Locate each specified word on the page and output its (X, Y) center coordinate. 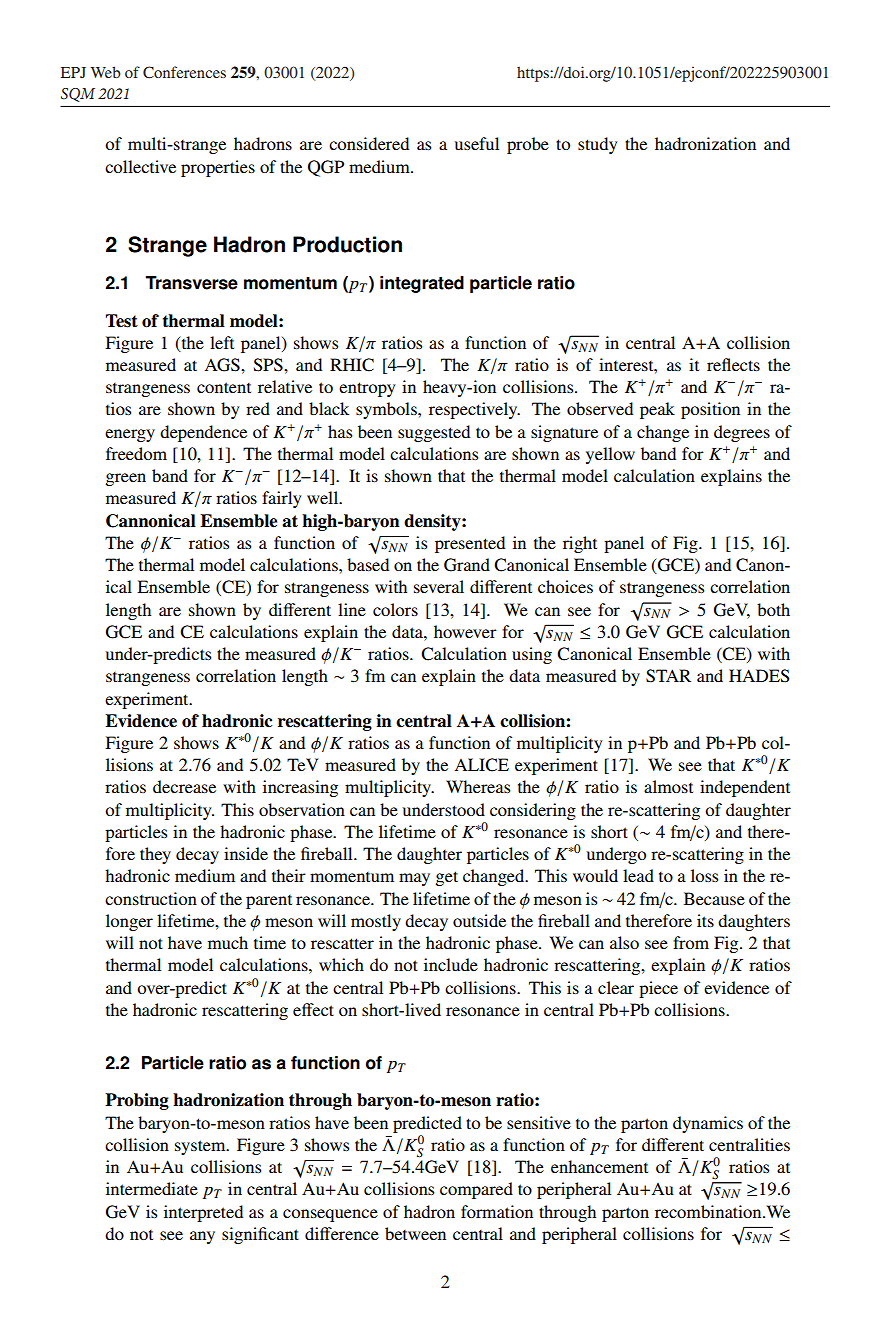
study (597, 145)
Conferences (184, 72)
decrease (184, 786)
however (465, 631)
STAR (668, 676)
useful (477, 143)
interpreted (203, 1213)
